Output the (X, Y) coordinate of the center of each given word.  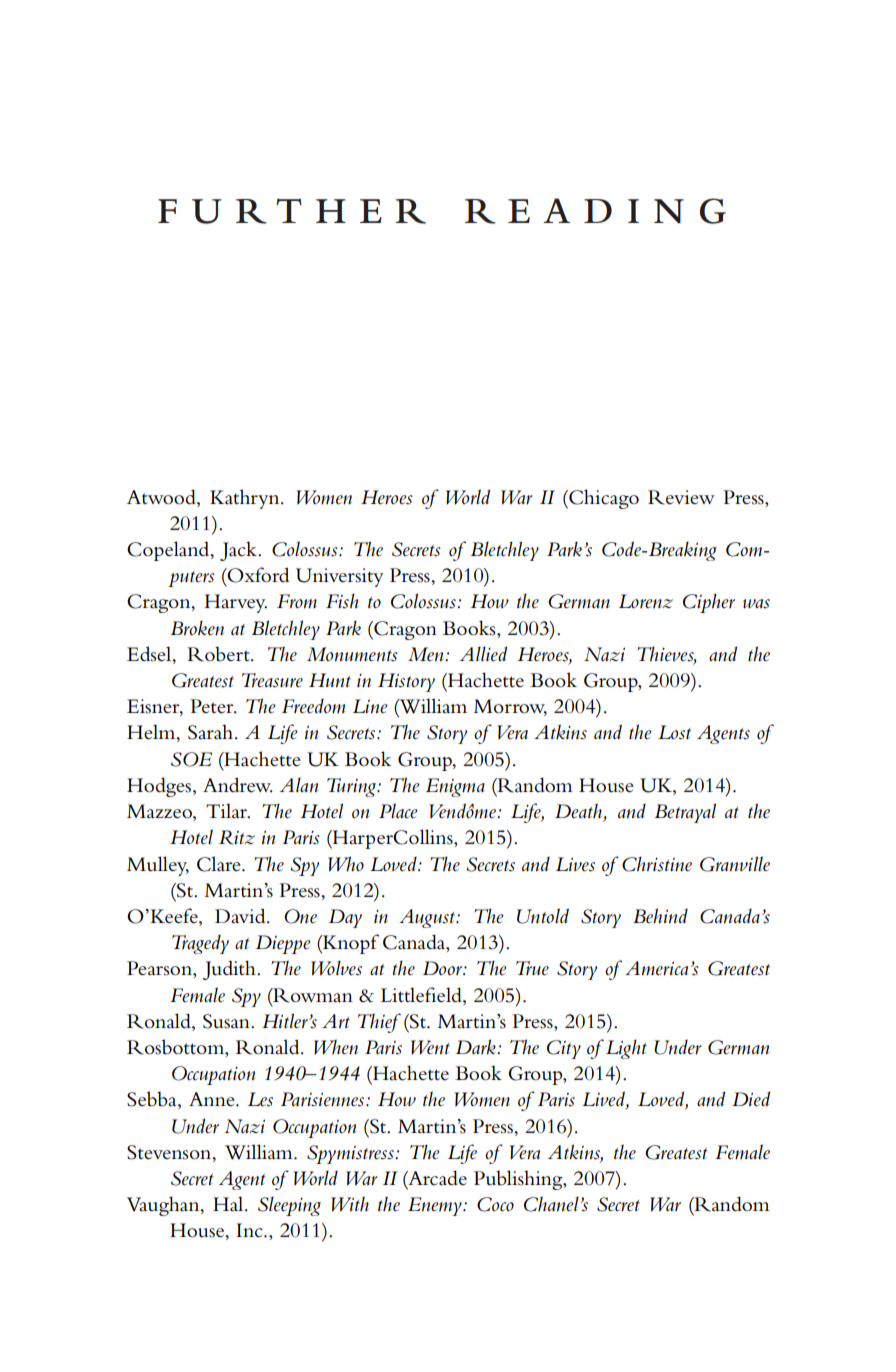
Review (681, 497)
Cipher (709, 603)
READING (595, 211)
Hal (229, 1204)
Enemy (436, 1206)
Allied (483, 654)
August (428, 918)
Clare (220, 864)
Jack (239, 551)
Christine (657, 864)
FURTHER (292, 211)
